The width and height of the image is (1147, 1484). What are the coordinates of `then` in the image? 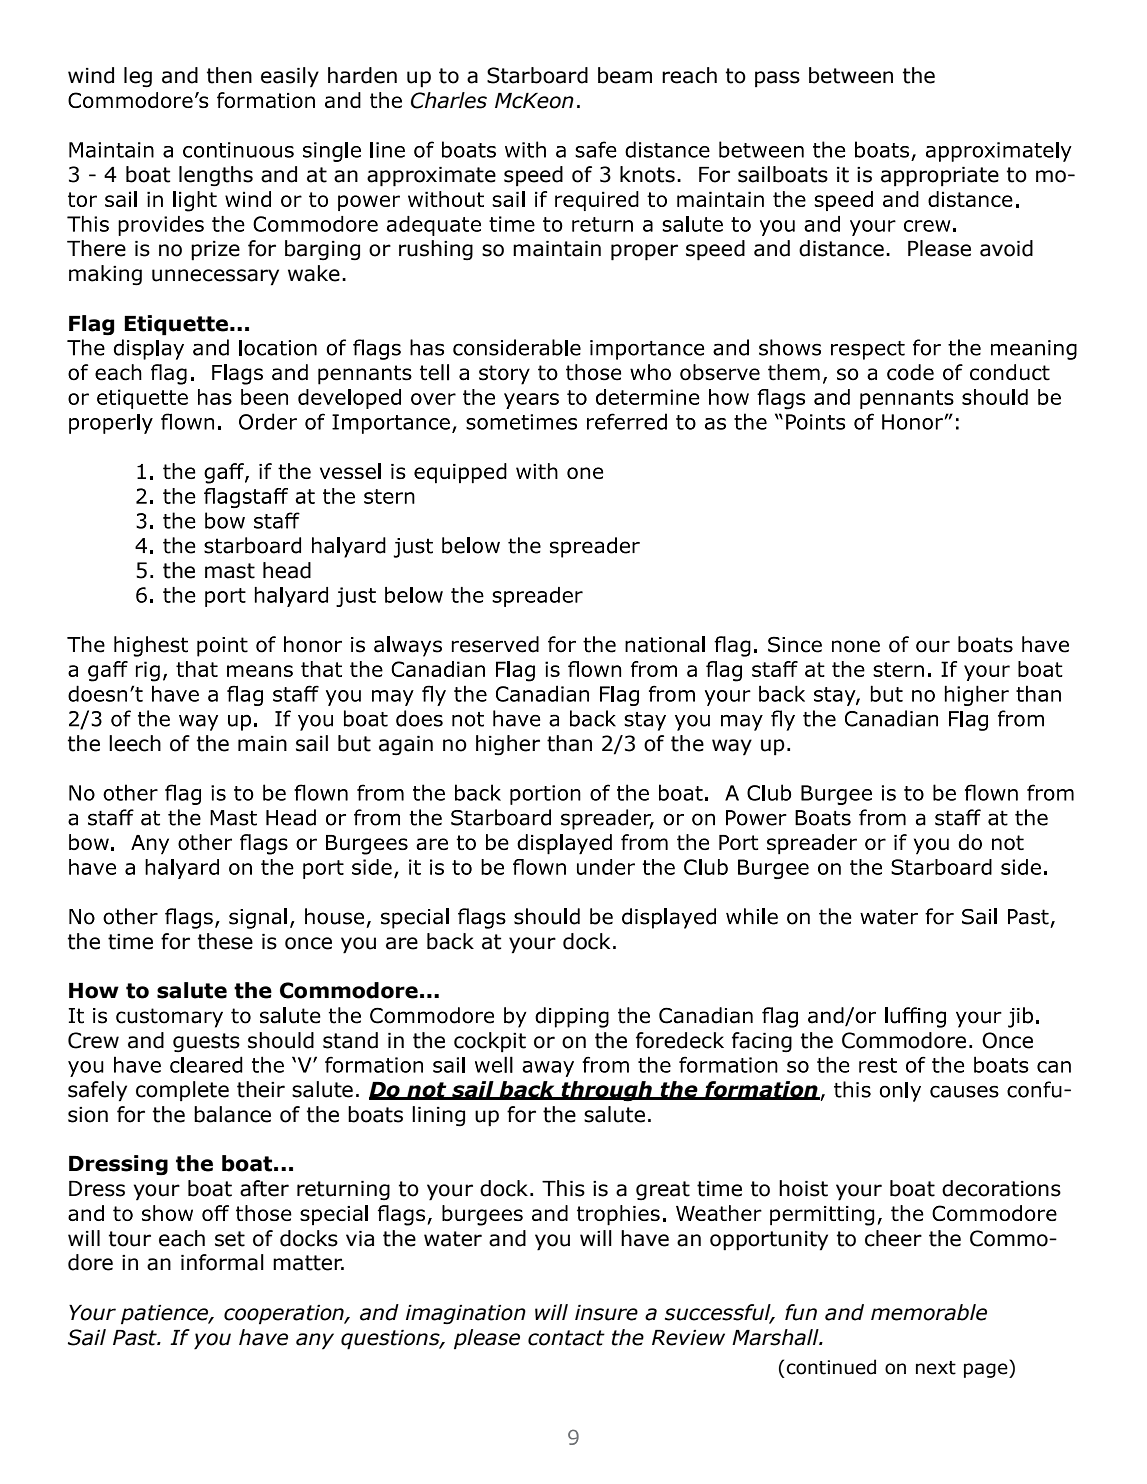 It's located at (229, 75).
